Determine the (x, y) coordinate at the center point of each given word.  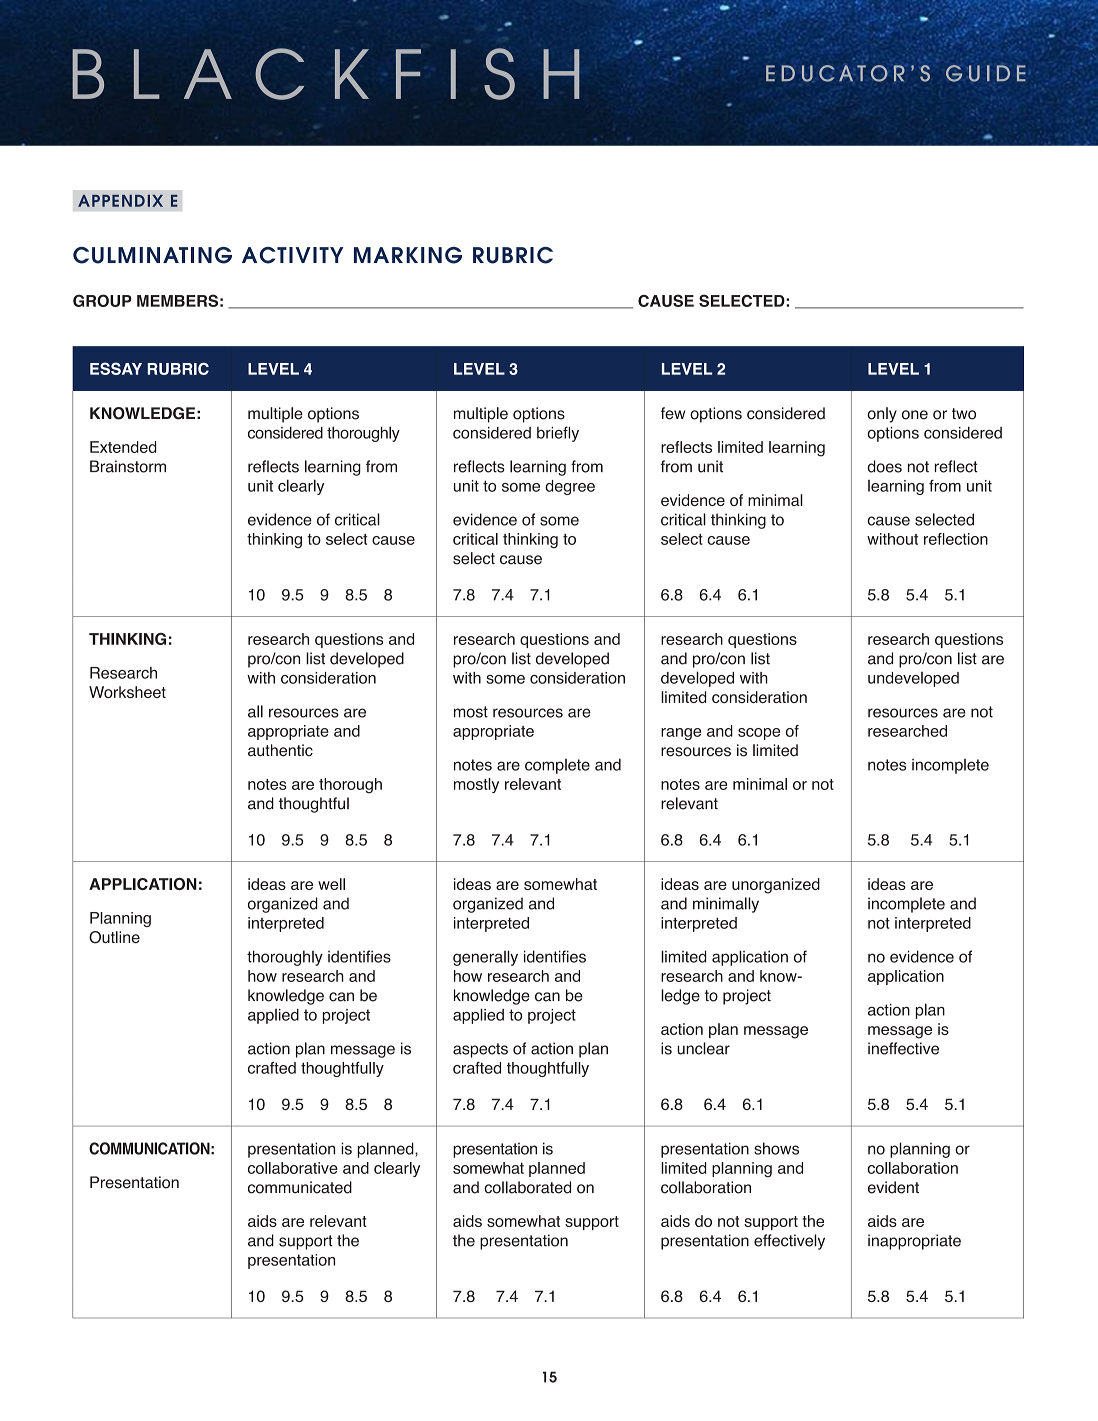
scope (759, 734)
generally (485, 958)
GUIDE (986, 73)
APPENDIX (120, 201)
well (331, 884)
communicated (300, 1187)
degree (570, 487)
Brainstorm (128, 466)
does (884, 466)
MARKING (408, 255)
